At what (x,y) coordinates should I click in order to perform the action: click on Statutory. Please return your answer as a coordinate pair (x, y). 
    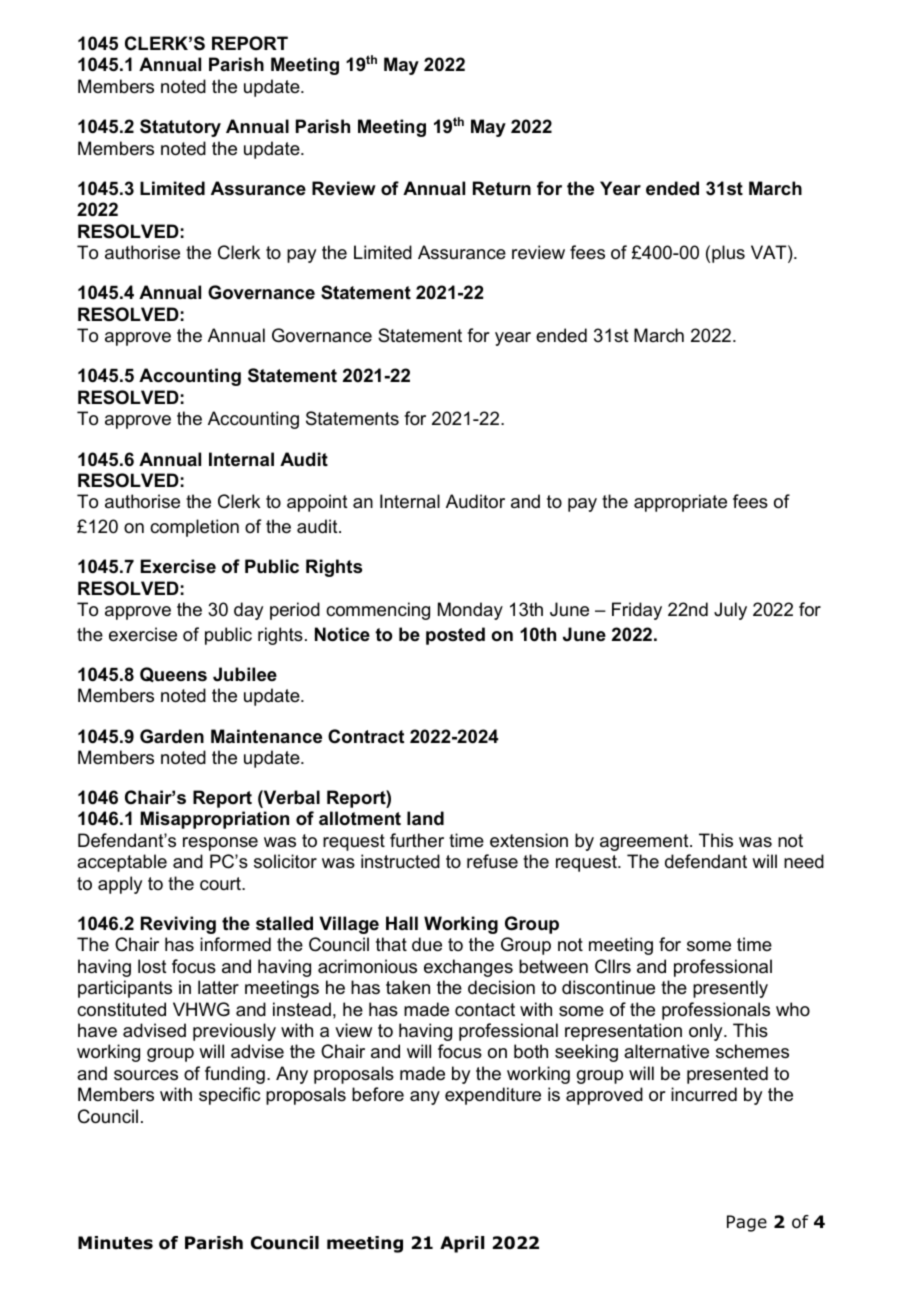
    Looking at the image, I should click on (180, 128).
